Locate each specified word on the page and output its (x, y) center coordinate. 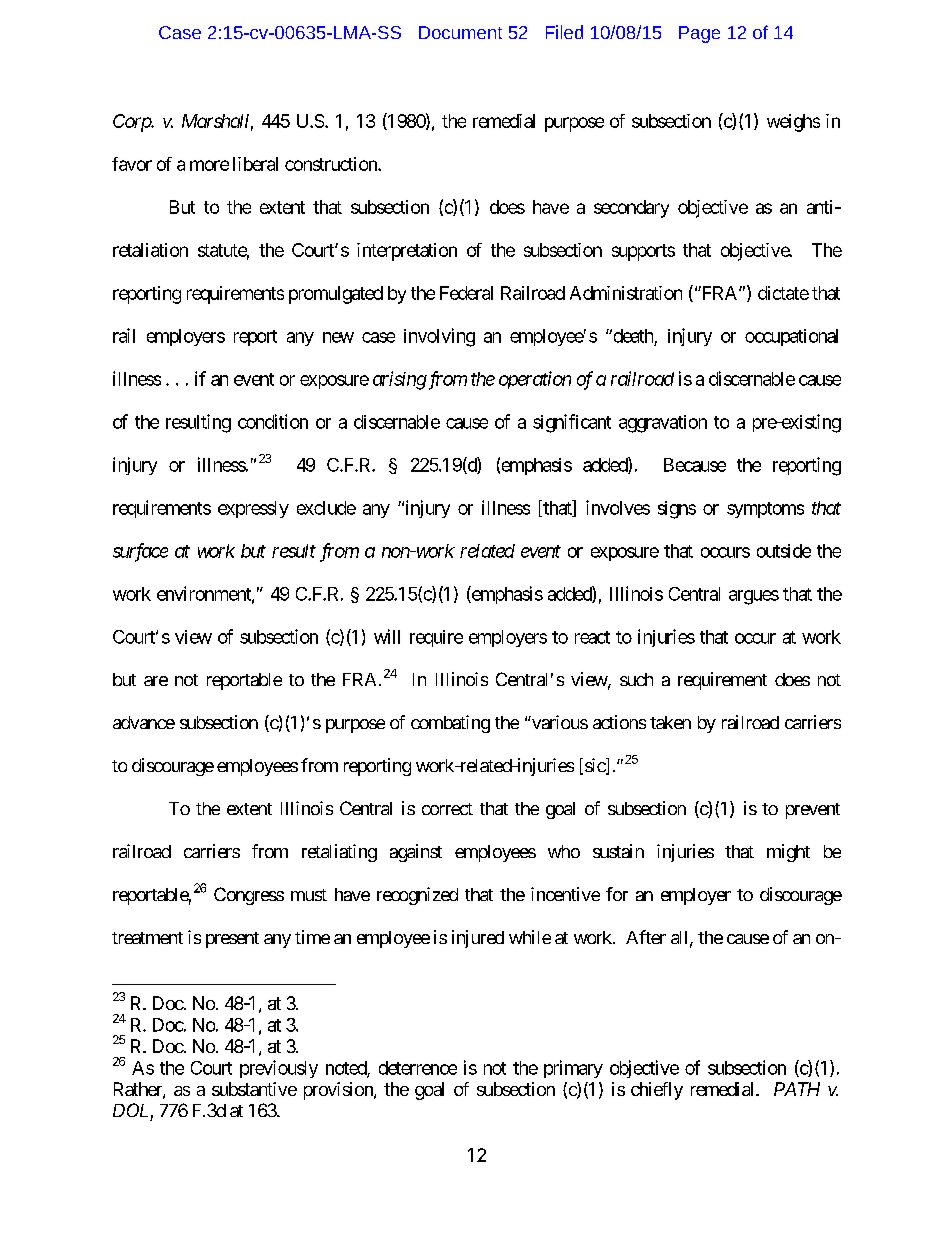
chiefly (657, 1091)
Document (460, 32)
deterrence (418, 1068)
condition (273, 421)
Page (699, 34)
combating (450, 724)
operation (535, 380)
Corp (132, 123)
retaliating (339, 853)
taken (670, 722)
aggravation (663, 424)
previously (279, 1069)
